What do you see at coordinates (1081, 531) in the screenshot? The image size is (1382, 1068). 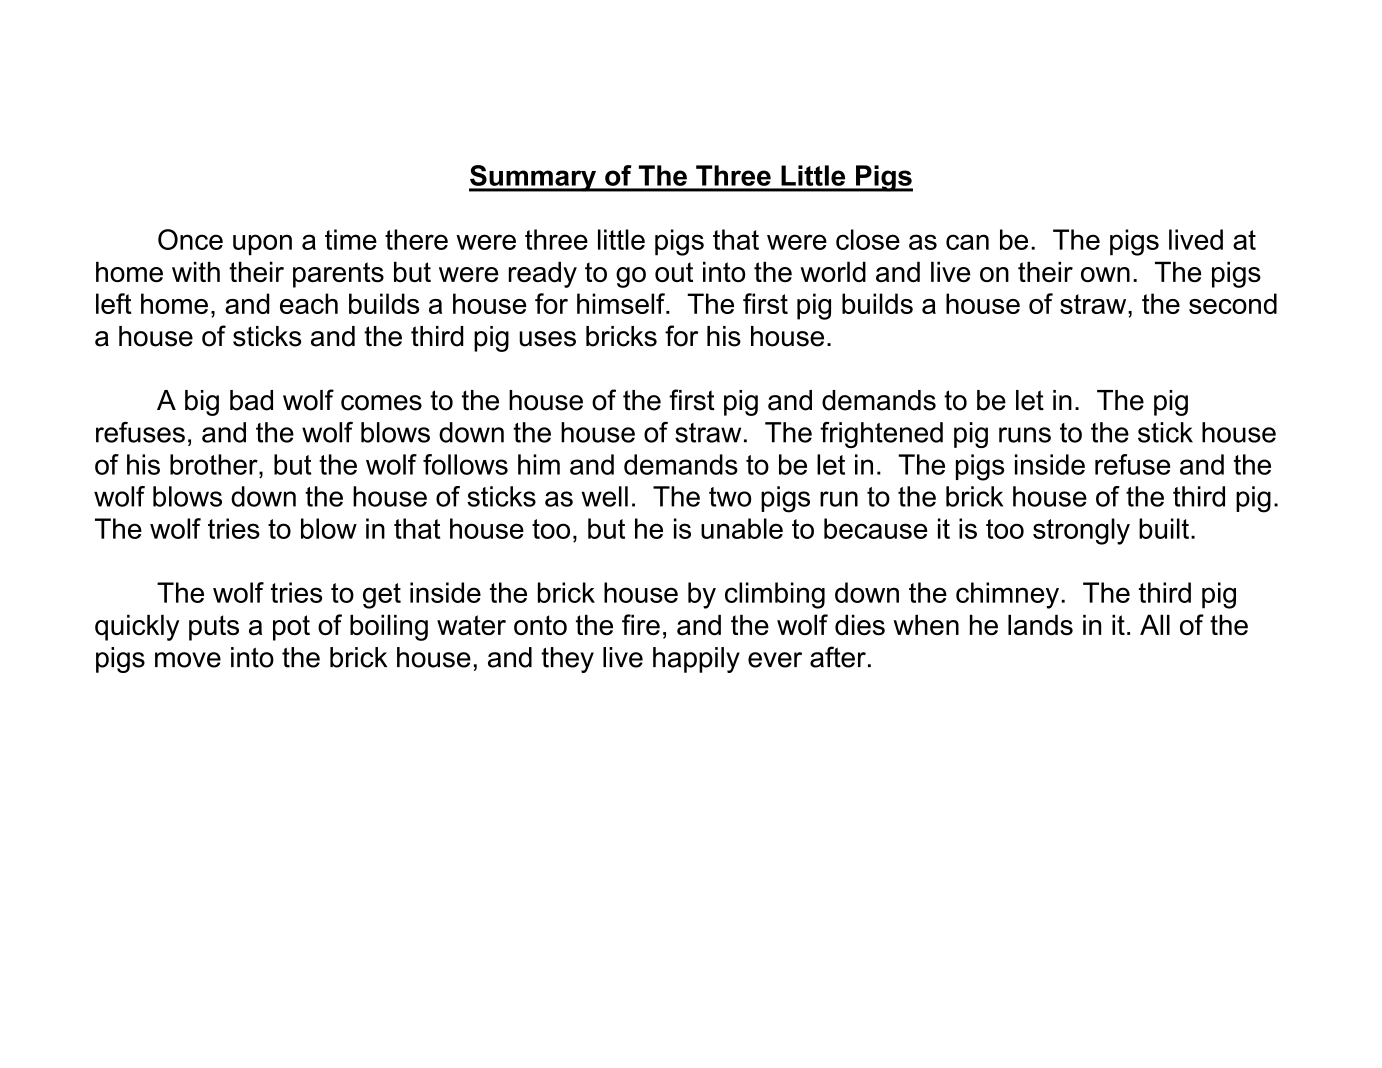 I see `strongly` at bounding box center [1081, 531].
